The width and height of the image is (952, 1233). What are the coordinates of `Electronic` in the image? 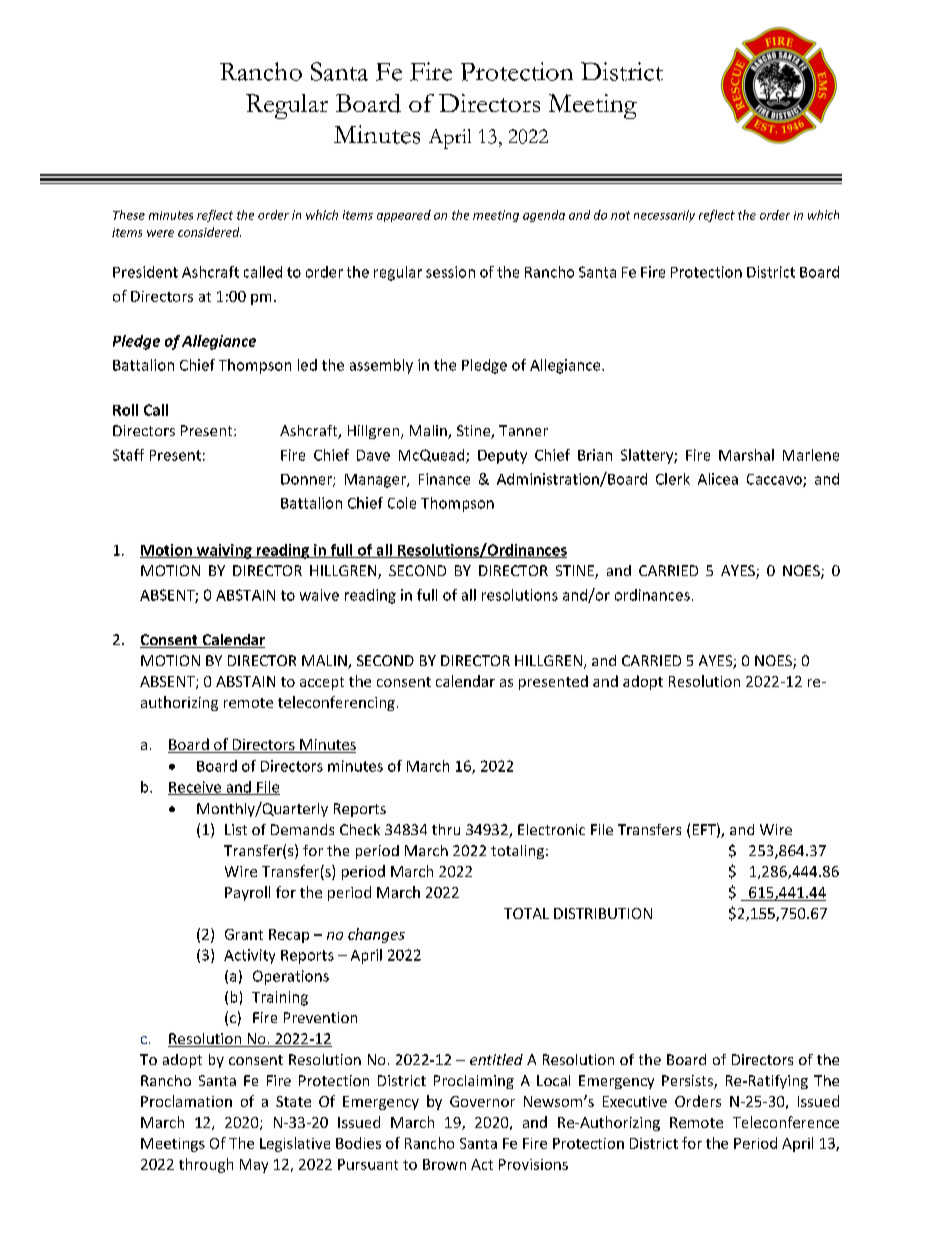 It's located at (551, 829).
